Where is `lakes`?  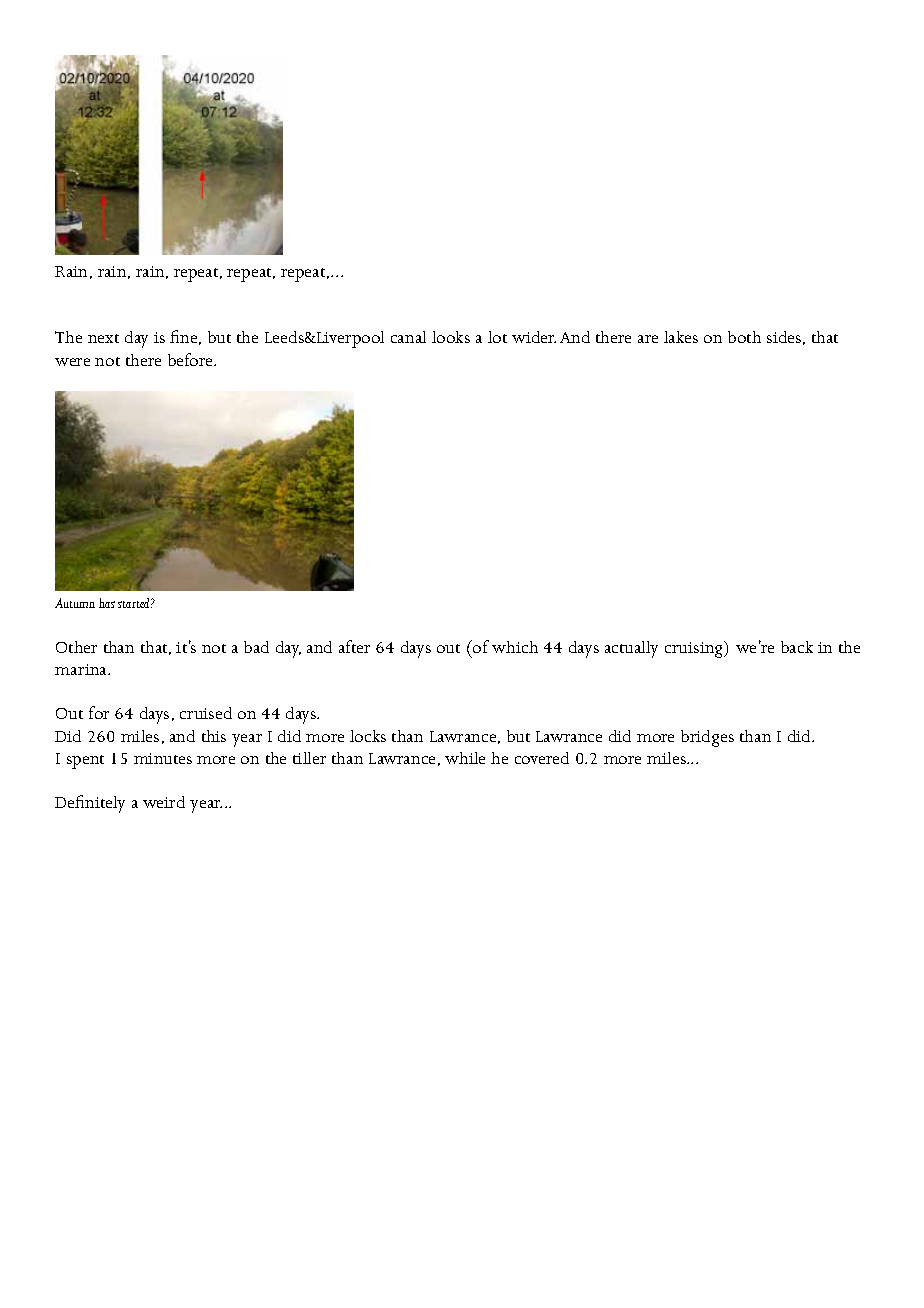 lakes is located at coordinates (681, 337).
